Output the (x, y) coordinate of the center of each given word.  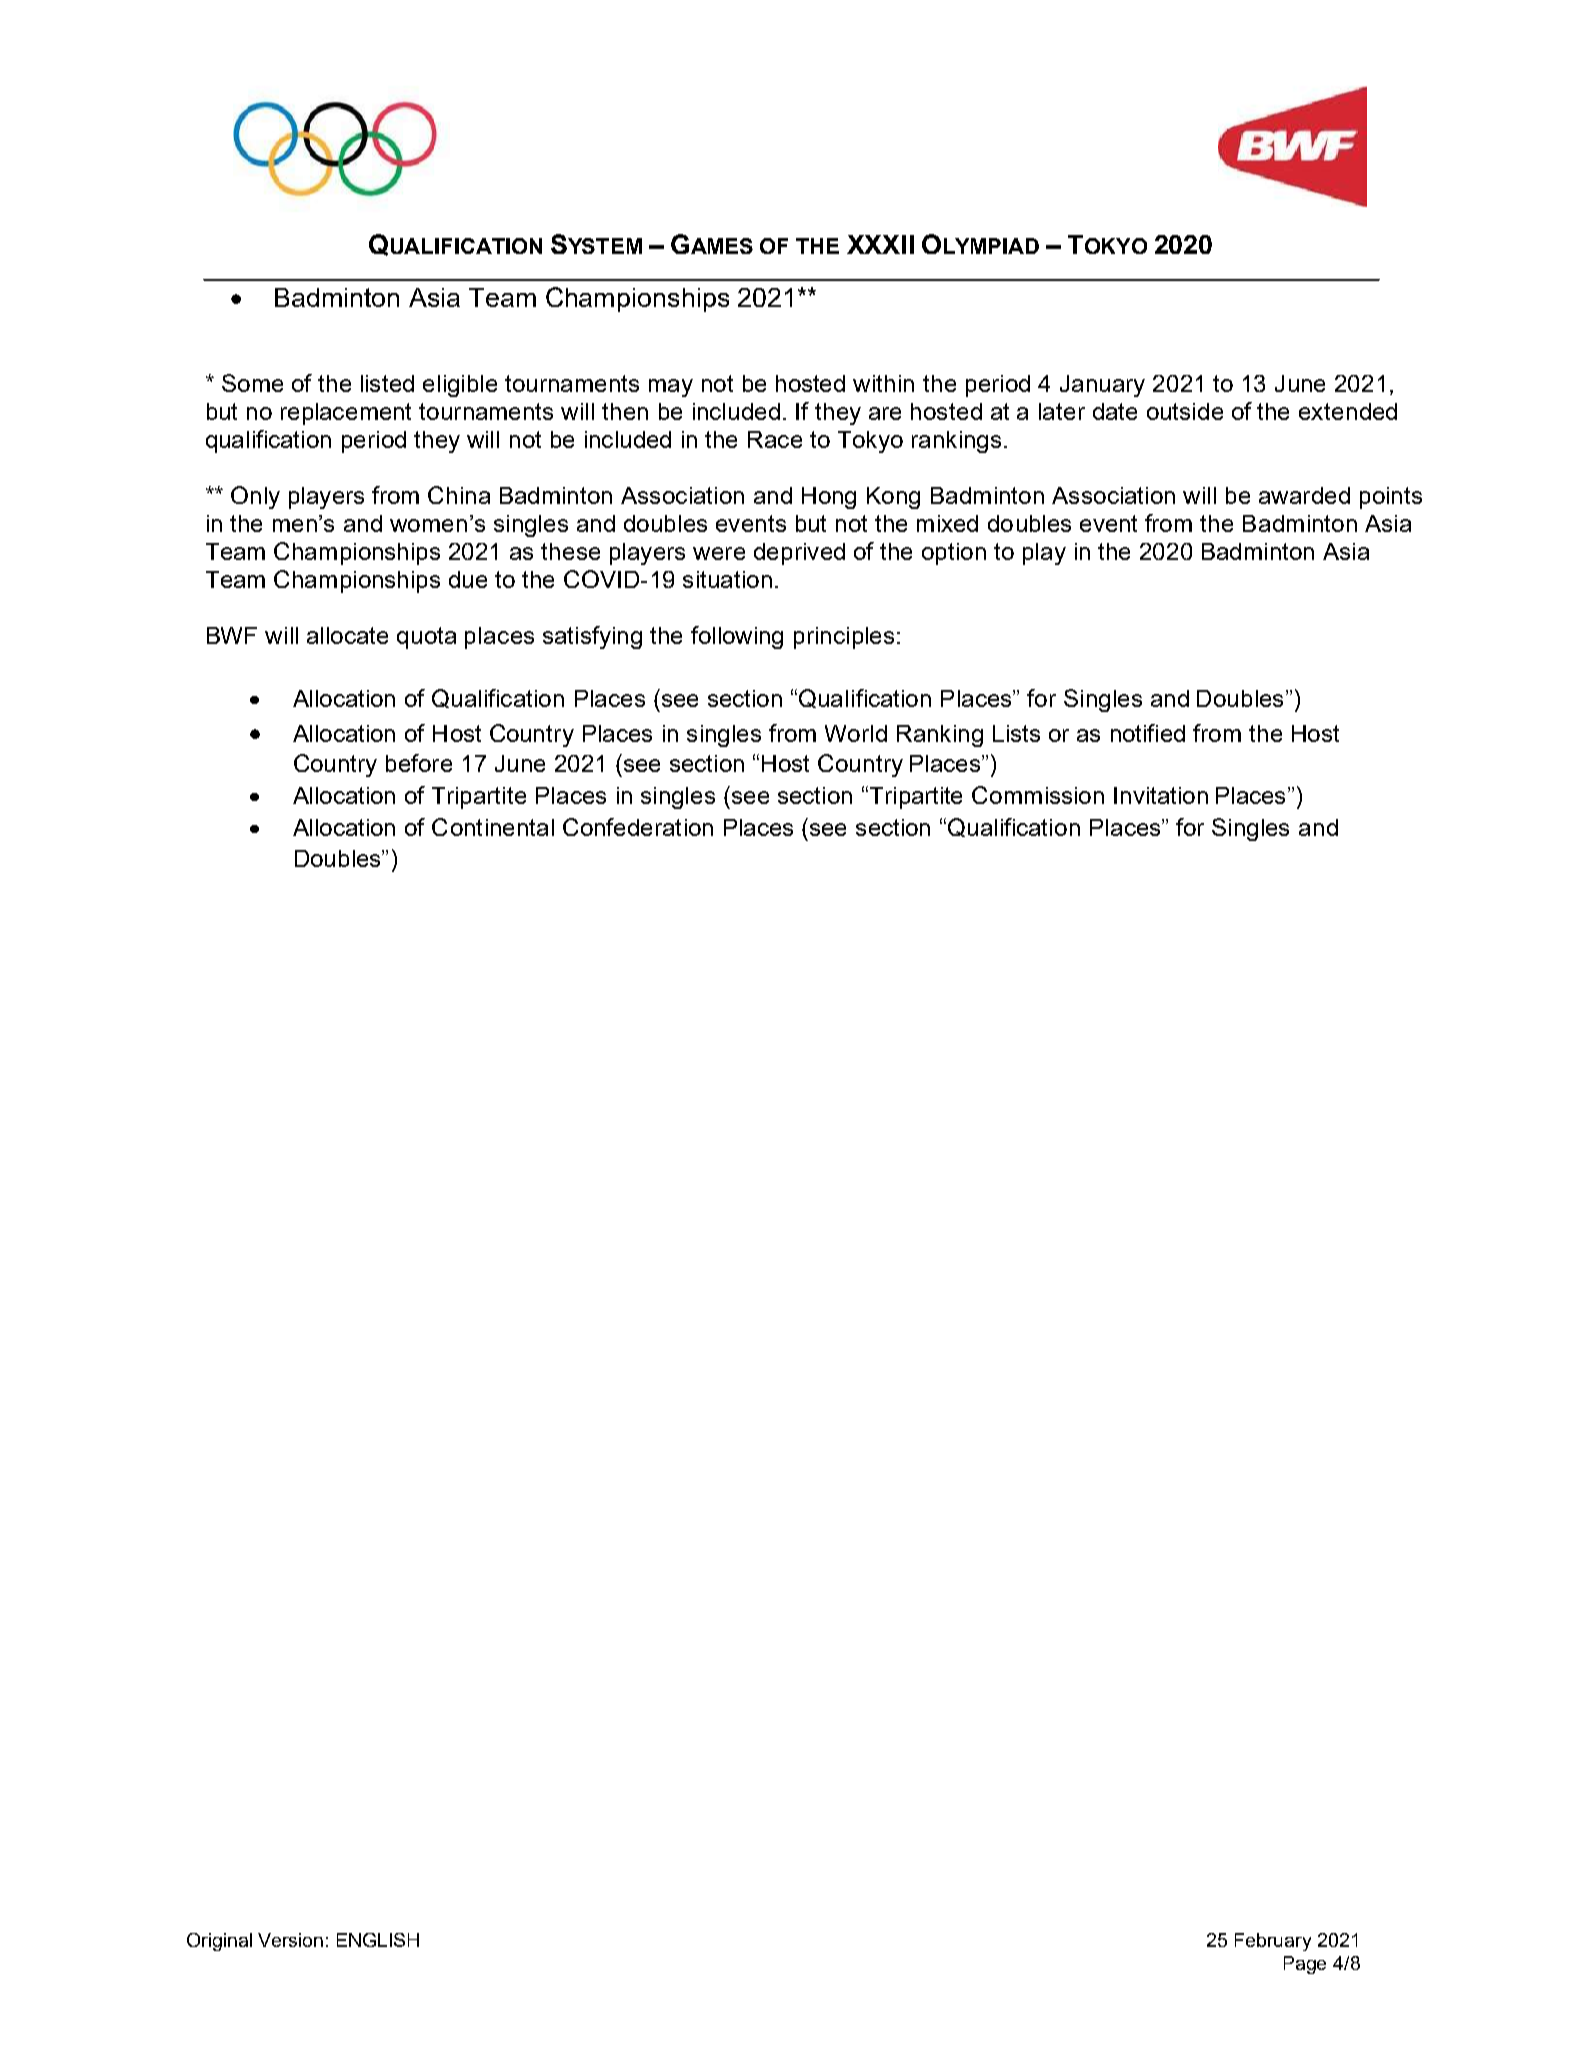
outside (1185, 411)
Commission (1038, 795)
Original (219, 1942)
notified (1148, 733)
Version (290, 1940)
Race (775, 439)
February (1273, 1942)
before (419, 763)
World (856, 733)
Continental (493, 827)
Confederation (638, 827)
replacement (346, 414)
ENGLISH (378, 1940)
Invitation (1161, 795)
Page (1305, 1965)
